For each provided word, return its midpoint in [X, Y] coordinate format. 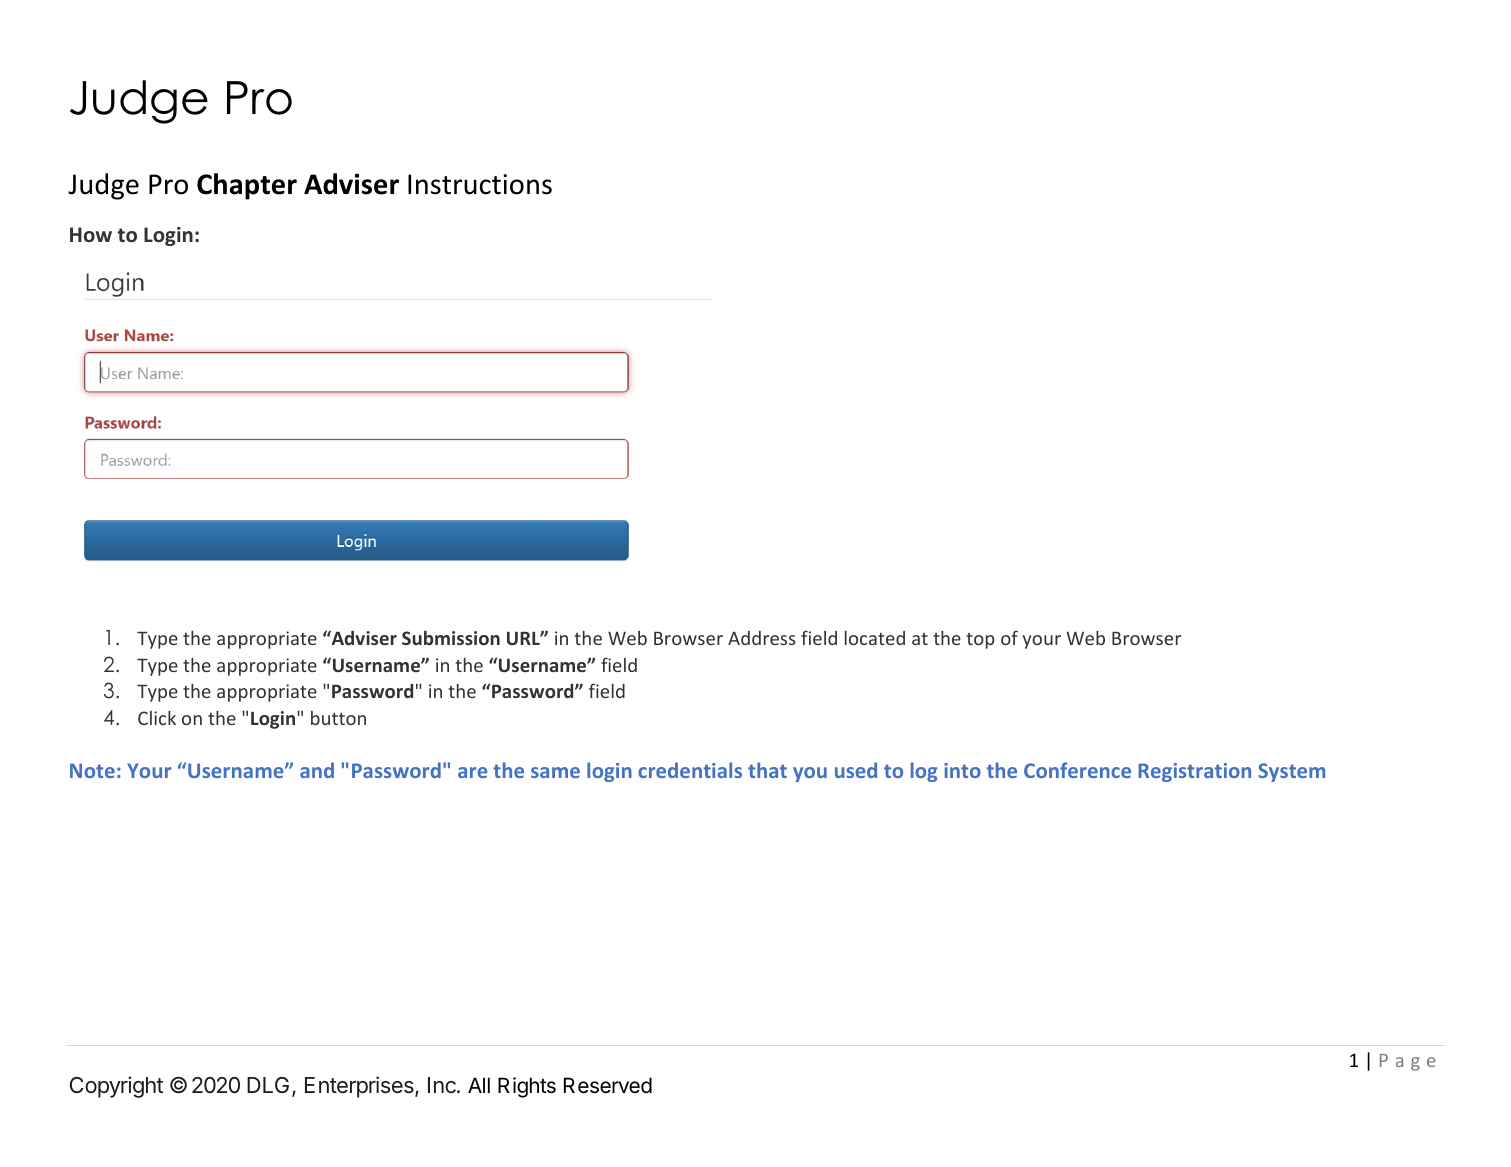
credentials [690, 770]
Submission [451, 638]
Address [762, 638]
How [91, 234]
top [980, 641]
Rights [527, 1087]
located [875, 638]
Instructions [480, 184]
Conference [1077, 770]
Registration [1194, 772]
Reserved [608, 1085]
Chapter [247, 186]
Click [157, 718]
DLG [268, 1085]
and [317, 770]
